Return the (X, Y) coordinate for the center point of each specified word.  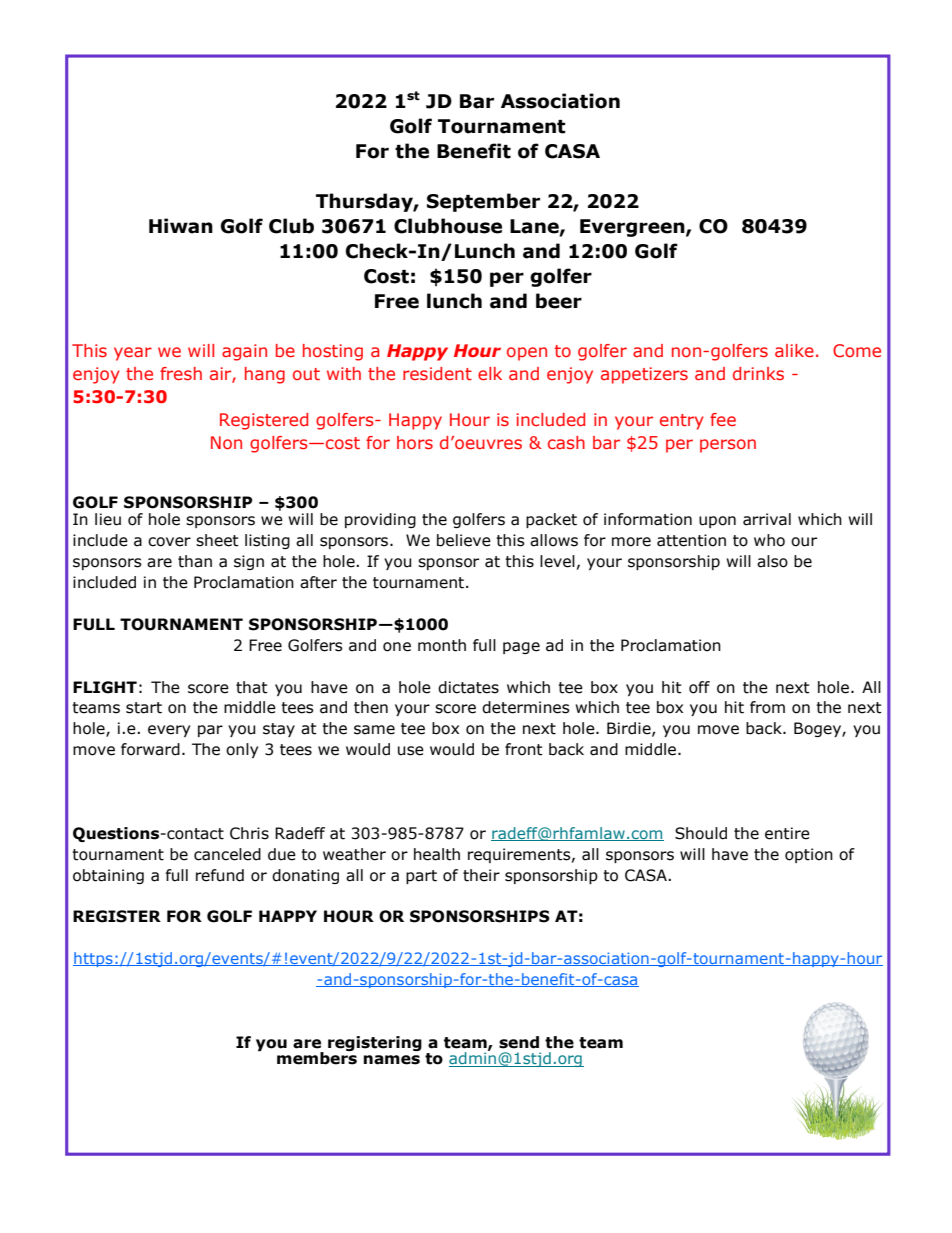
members (317, 1057)
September (483, 202)
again (244, 352)
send (519, 1042)
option (809, 855)
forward (150, 749)
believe (464, 540)
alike (794, 350)
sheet (217, 540)
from (767, 707)
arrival (767, 519)
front (524, 749)
